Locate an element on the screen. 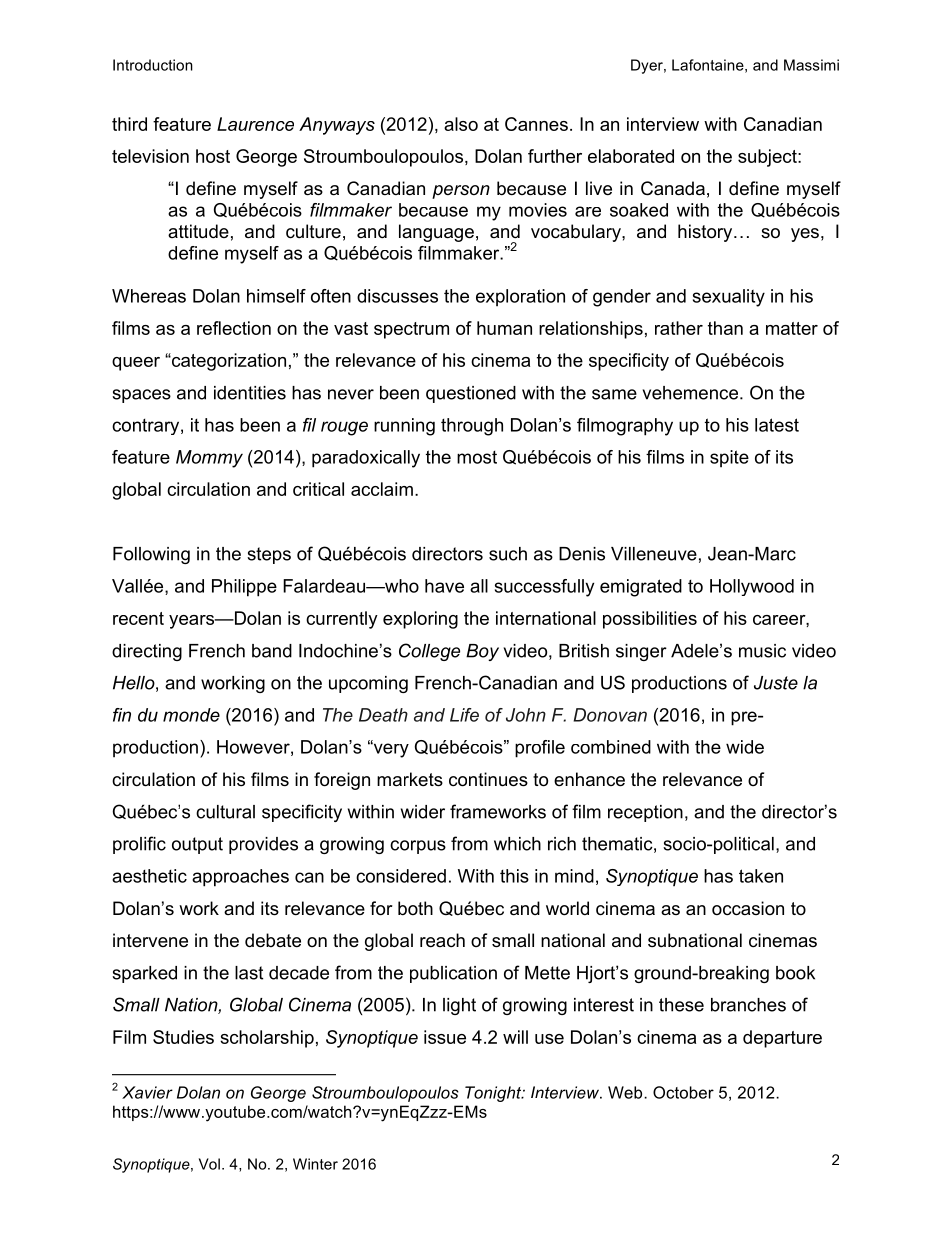 The height and width of the screenshot is (1233, 952). questioned is located at coordinates (471, 394).
